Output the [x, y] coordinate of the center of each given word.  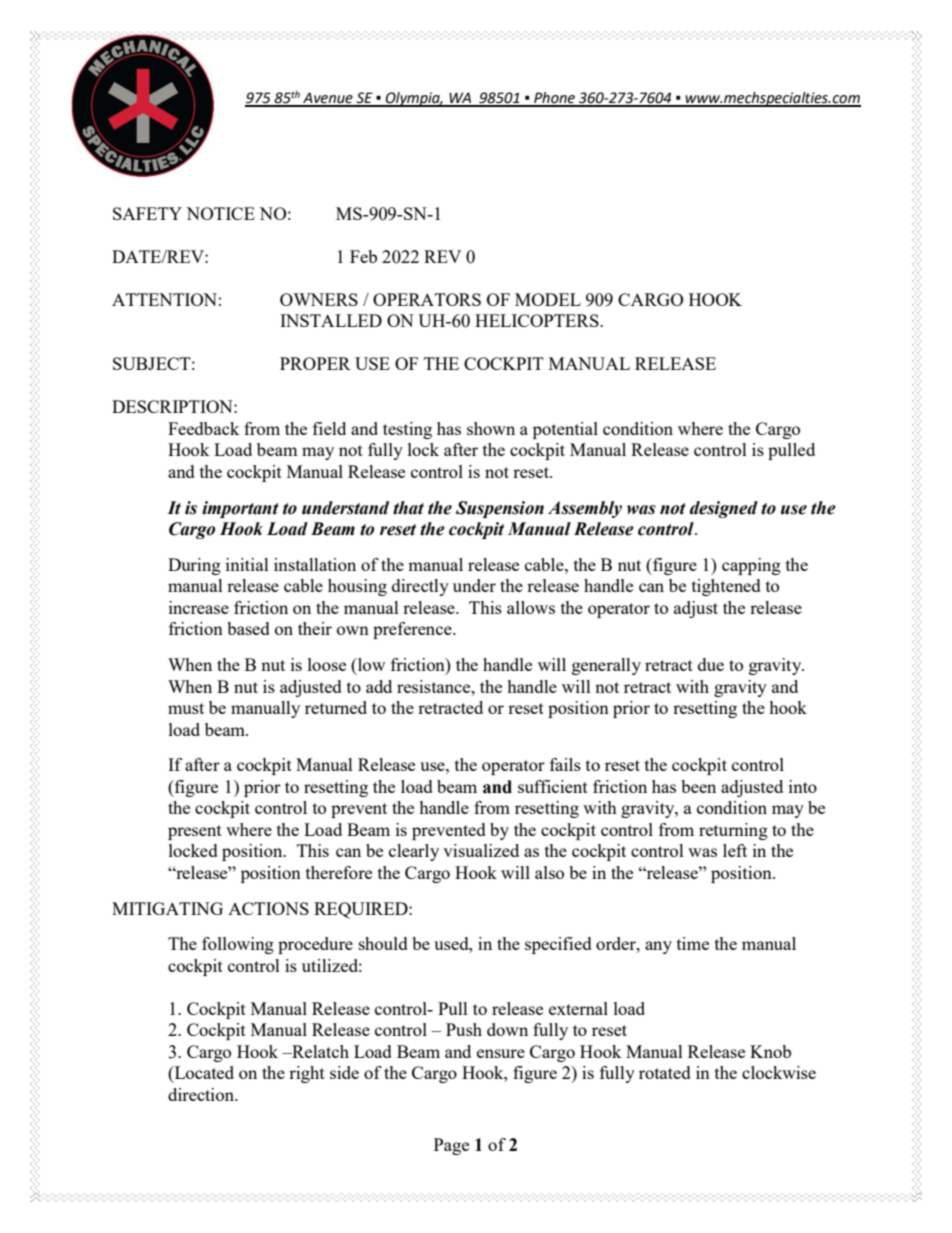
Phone [554, 99]
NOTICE [220, 213]
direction [202, 1094]
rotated [665, 1072]
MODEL [548, 299]
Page [451, 1146]
